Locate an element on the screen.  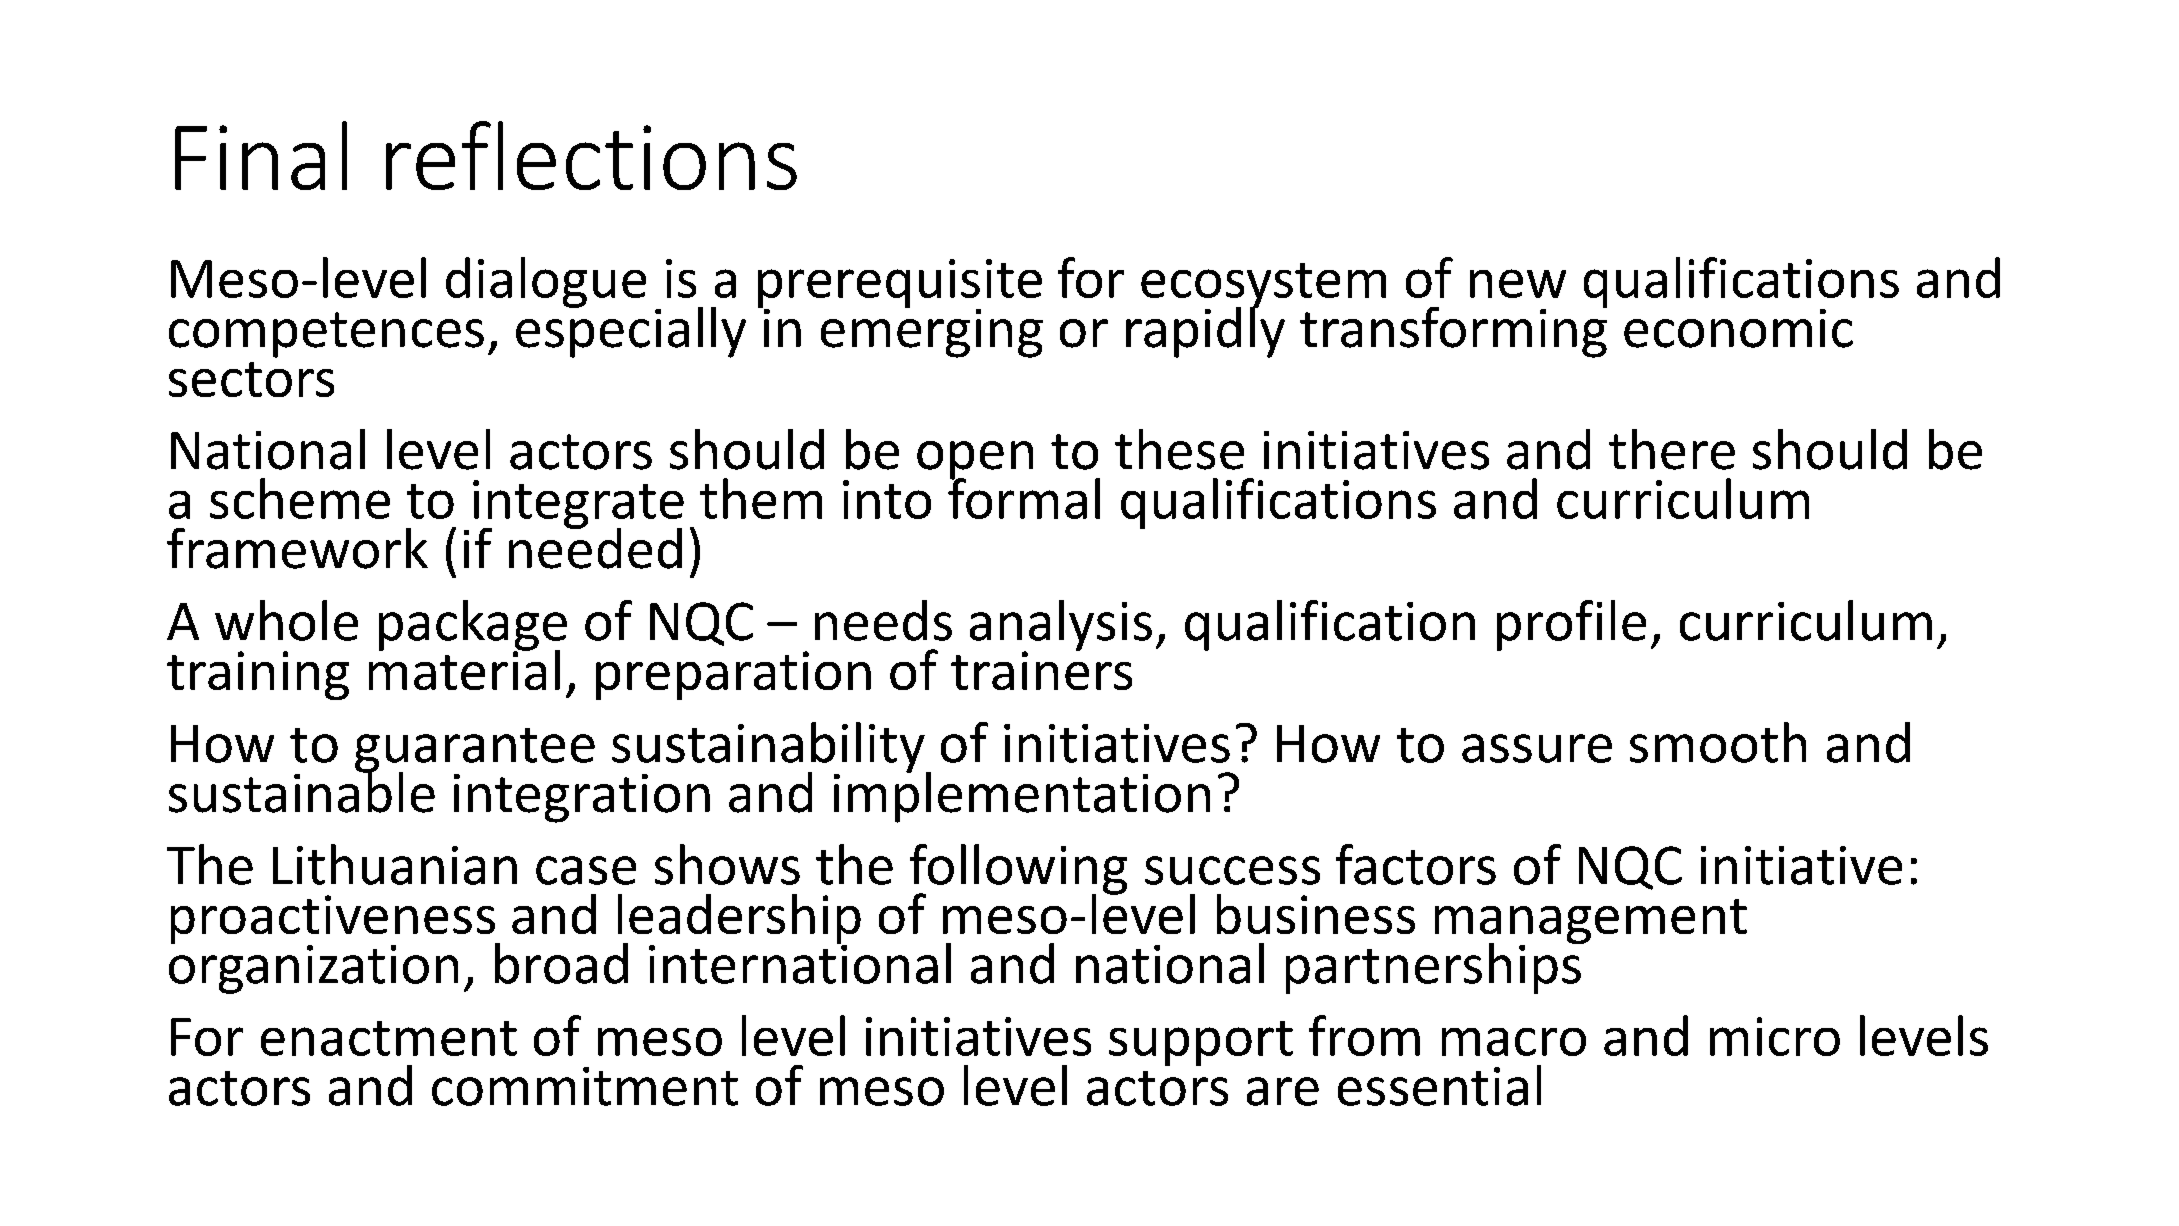
new is located at coordinates (1518, 283).
